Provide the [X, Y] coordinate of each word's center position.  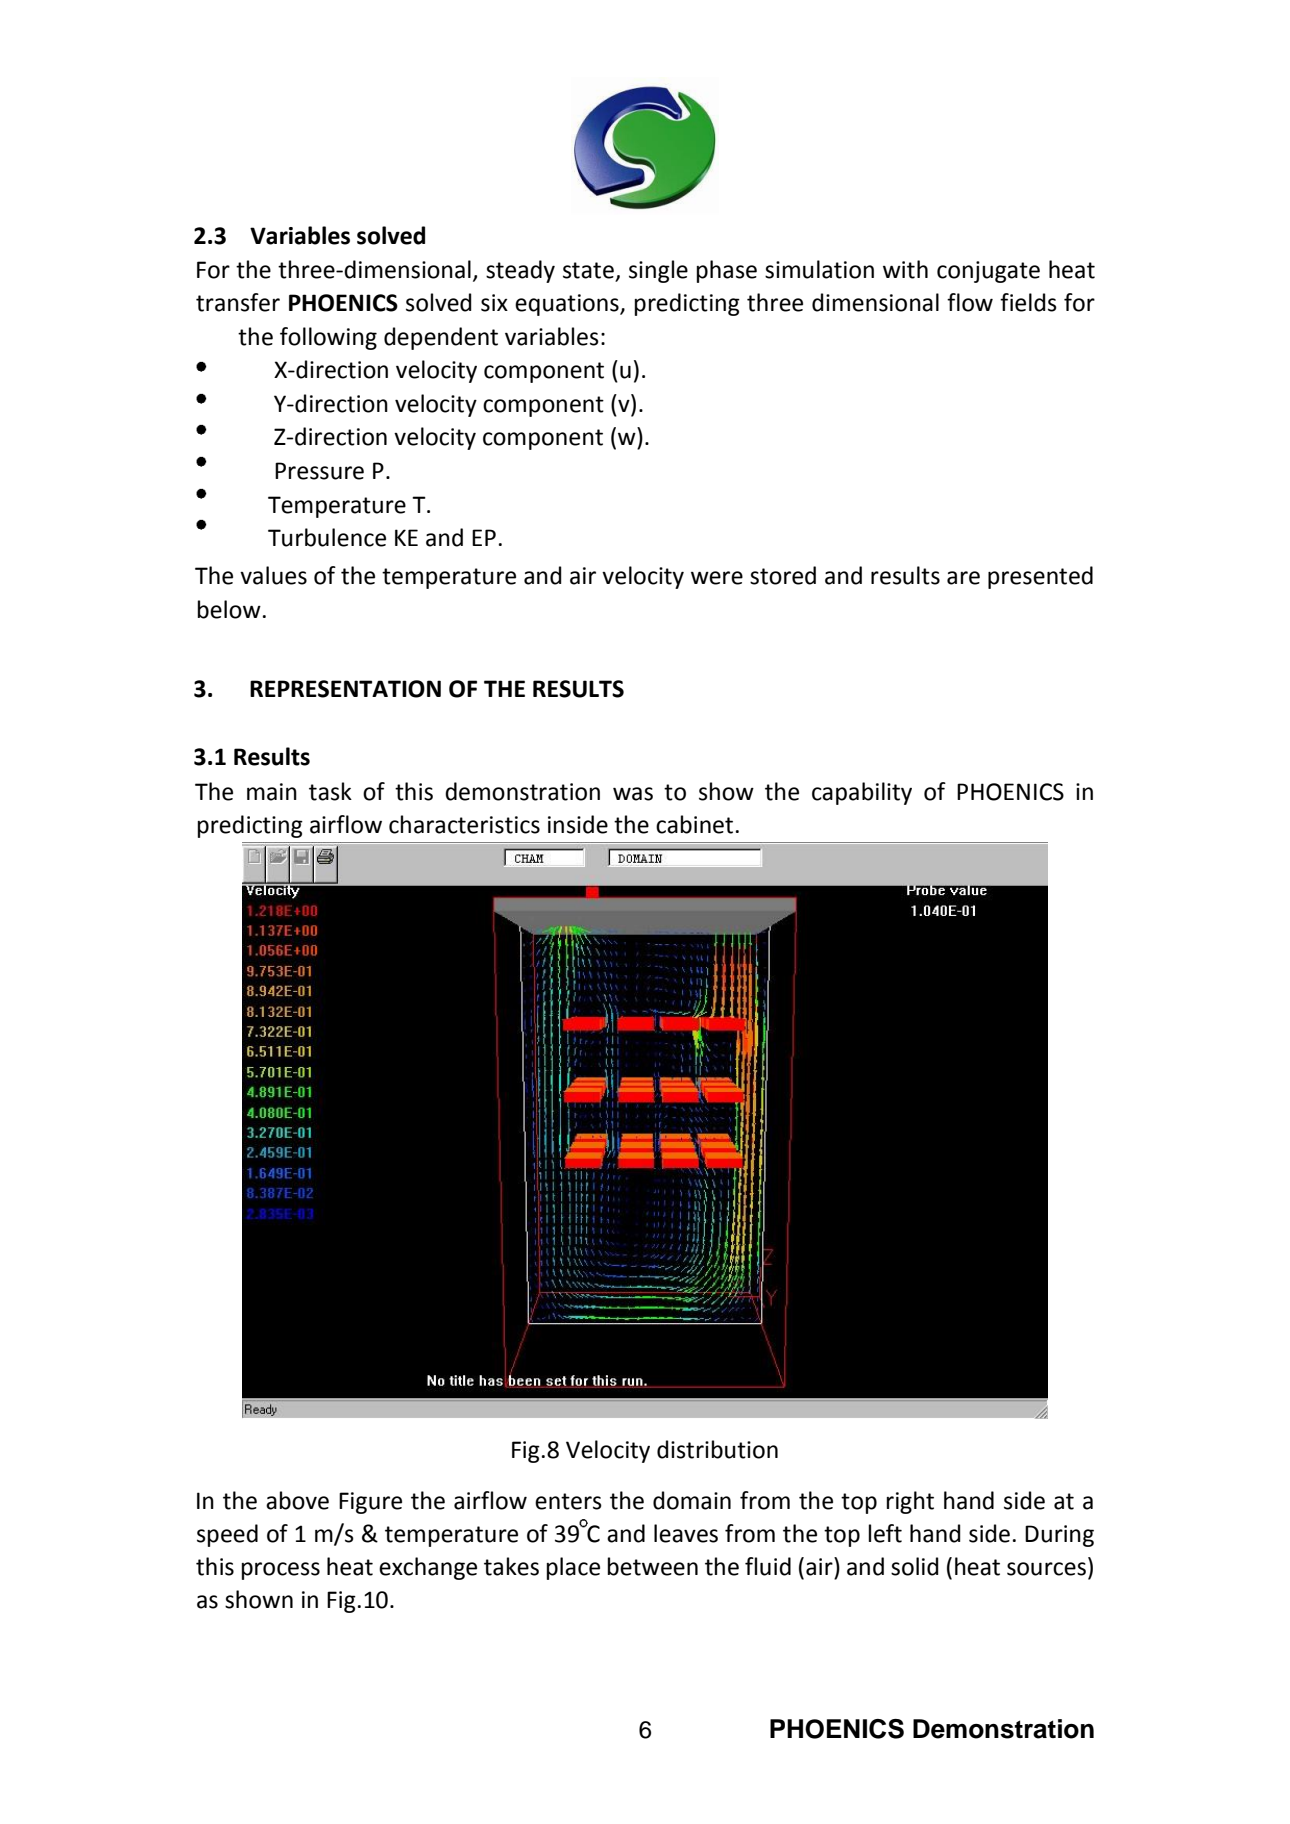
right [910, 1502]
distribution [717, 1449]
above [297, 1500]
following [328, 338]
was [633, 794]
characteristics [464, 824]
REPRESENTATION [345, 689]
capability [862, 793]
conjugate [988, 272]
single [658, 271]
